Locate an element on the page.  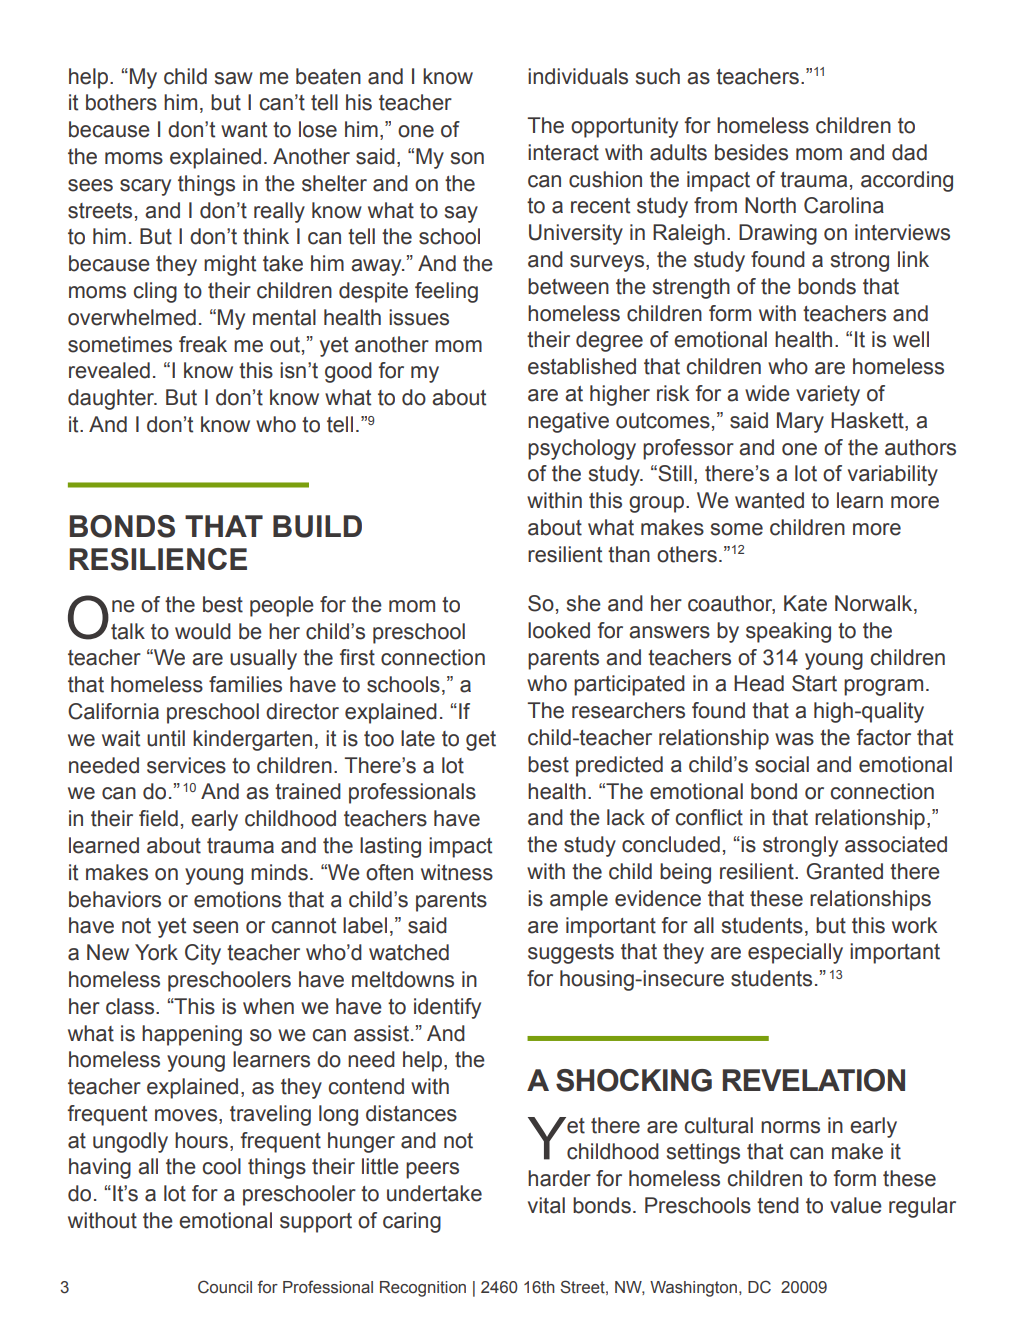
value is located at coordinates (856, 1205).
